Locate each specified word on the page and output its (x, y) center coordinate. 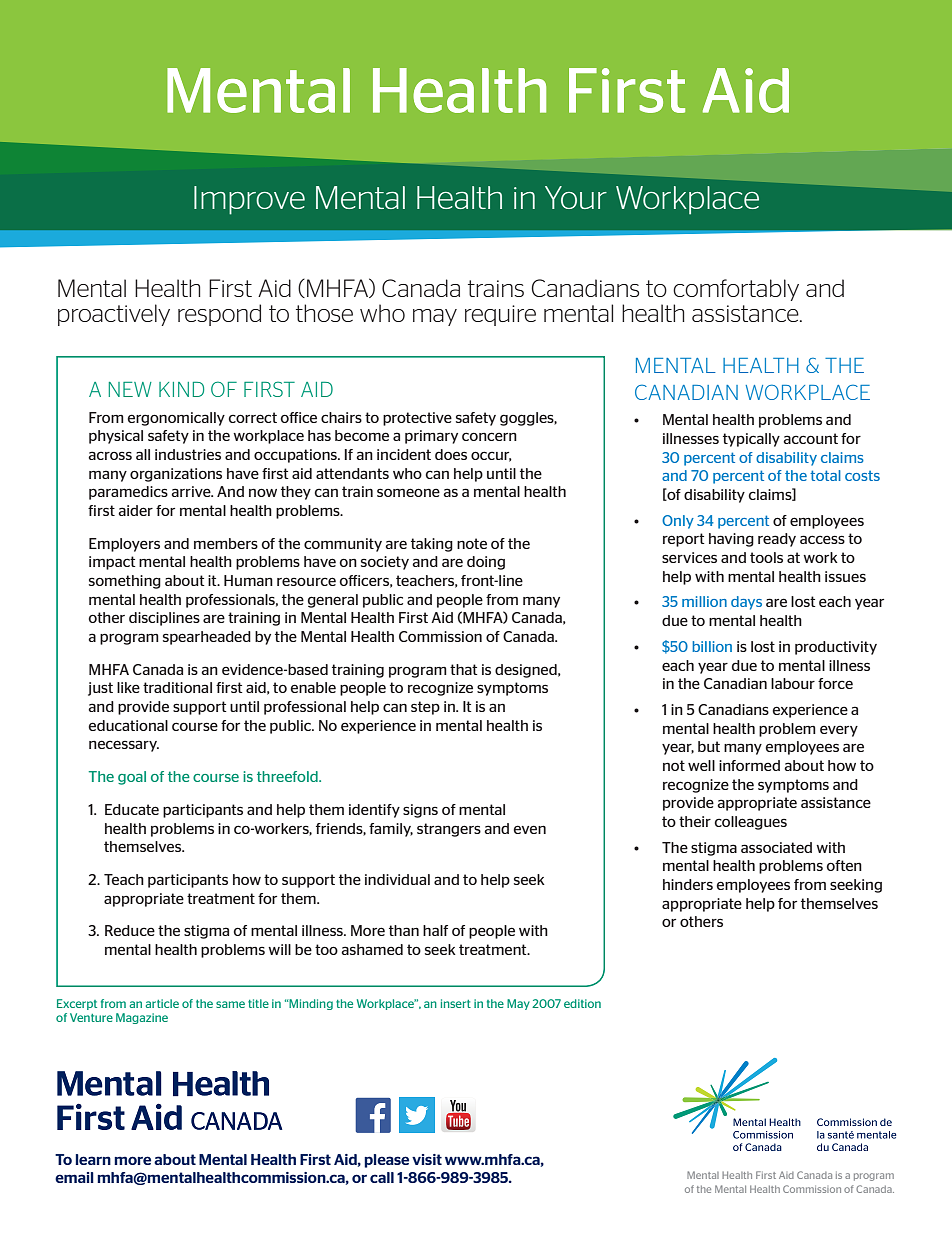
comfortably (736, 290)
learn (93, 1159)
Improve (249, 200)
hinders (688, 884)
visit (427, 1159)
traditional (177, 687)
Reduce (130, 930)
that (464, 669)
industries (188, 454)
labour (793, 683)
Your (576, 197)
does (451, 454)
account (810, 438)
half (435, 930)
